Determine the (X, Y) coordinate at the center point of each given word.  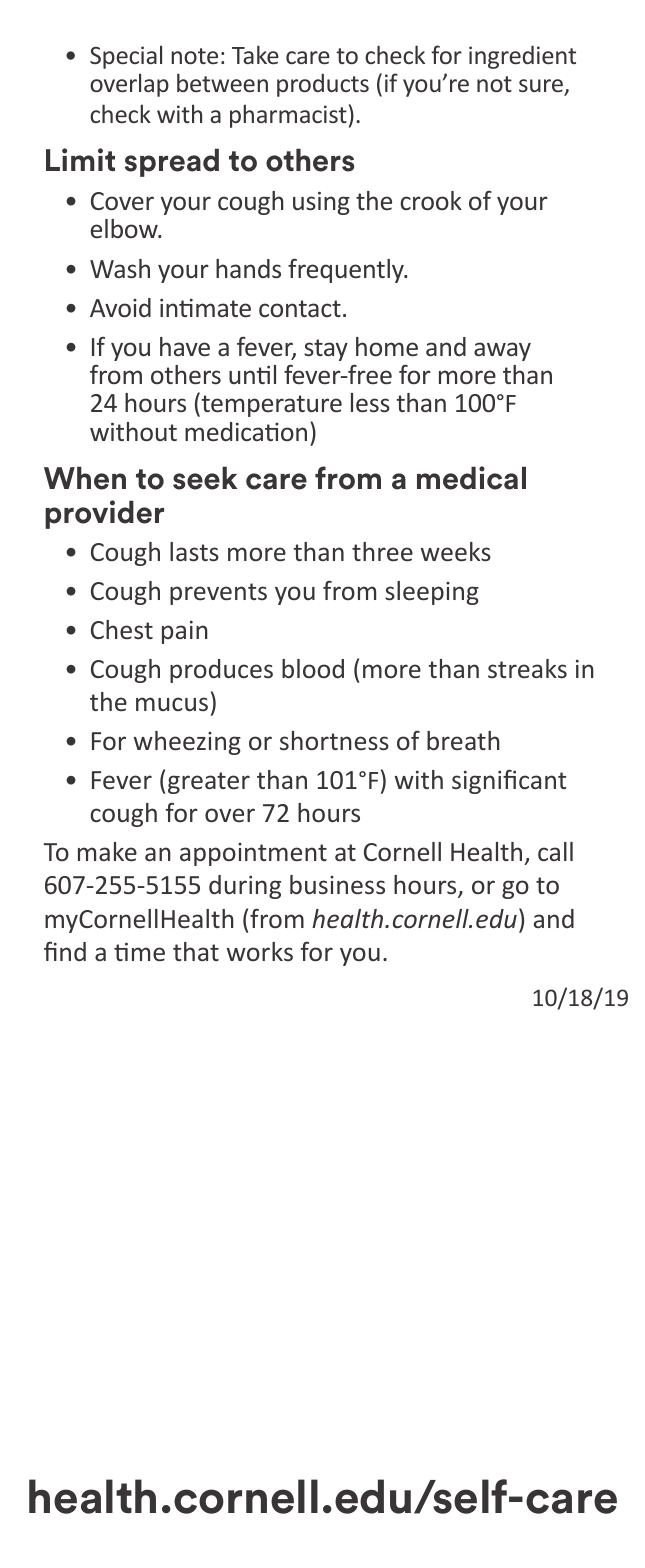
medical (471, 478)
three (382, 551)
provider (104, 514)
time (139, 952)
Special (126, 57)
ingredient (522, 57)
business (337, 885)
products (323, 85)
